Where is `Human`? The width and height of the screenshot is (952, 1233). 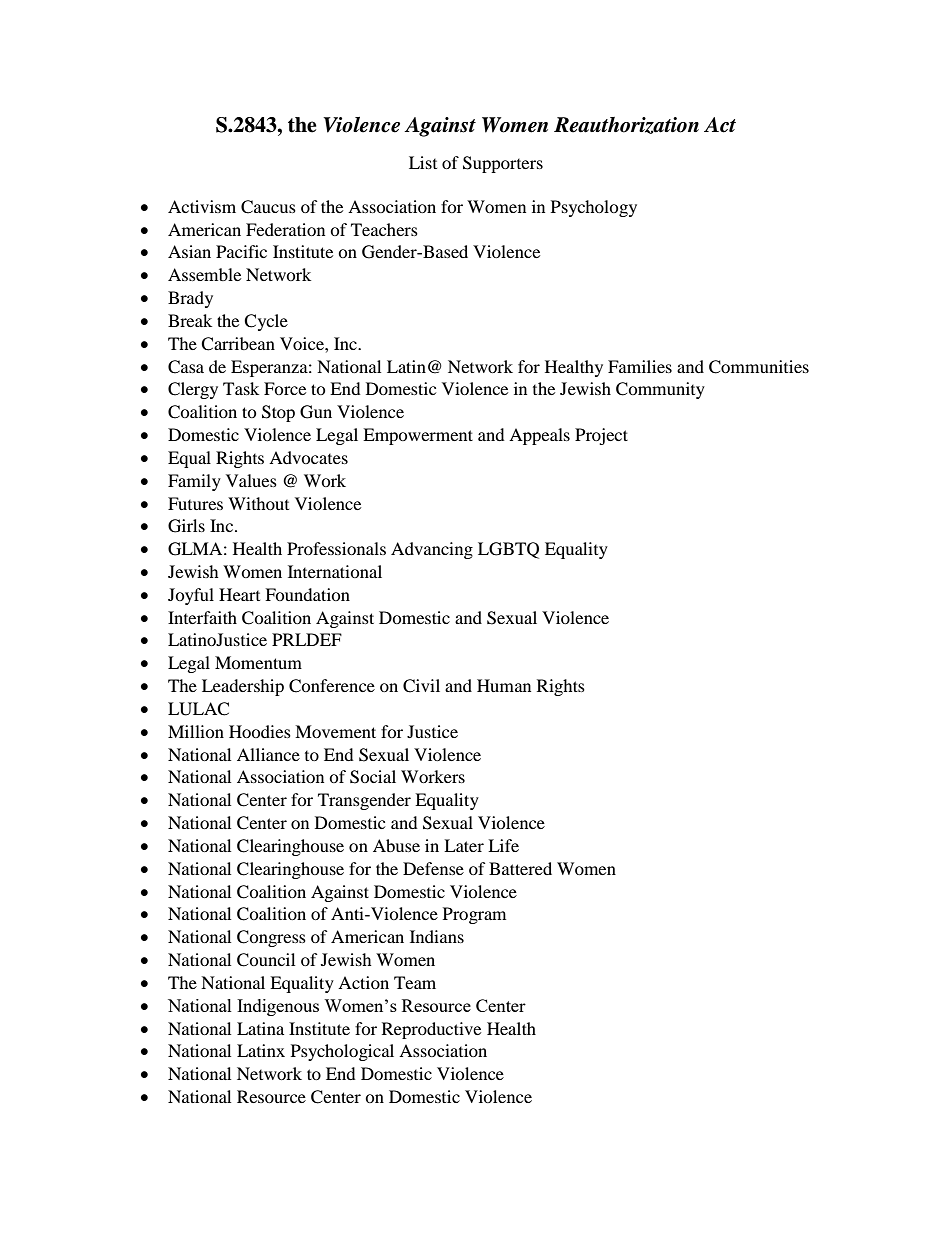 Human is located at coordinates (504, 685).
